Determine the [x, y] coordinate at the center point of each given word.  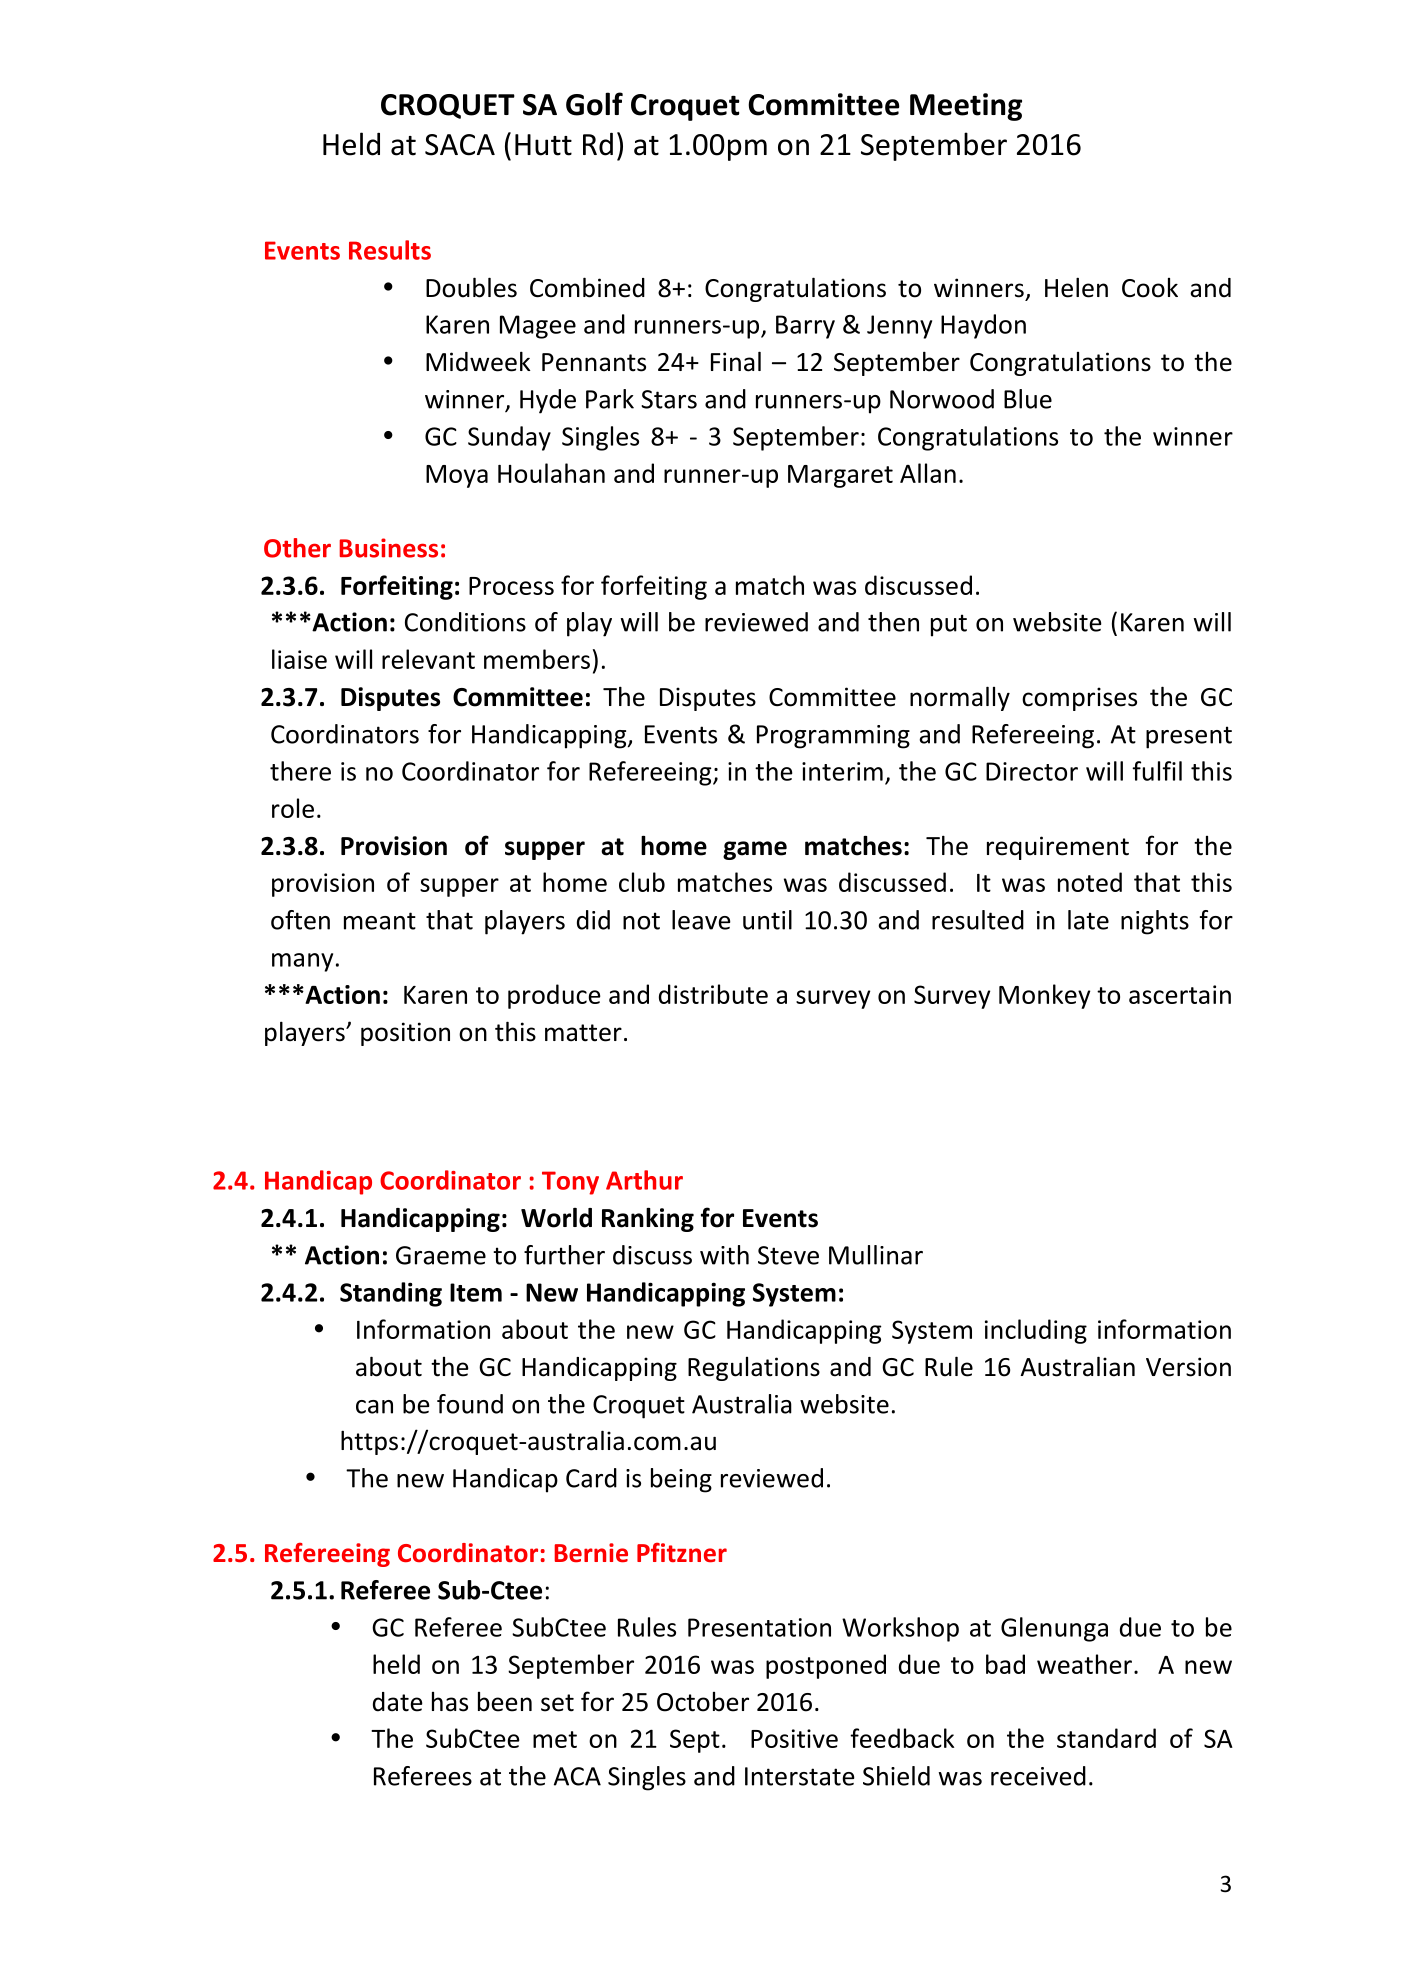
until [767, 920]
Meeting [966, 107]
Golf [594, 104]
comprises [1079, 699]
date [398, 1702]
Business [388, 548]
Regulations [754, 1369]
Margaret [840, 476]
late [1088, 920]
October [703, 1702]
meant [380, 921]
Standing [391, 1294]
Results [390, 250]
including [1036, 1331]
